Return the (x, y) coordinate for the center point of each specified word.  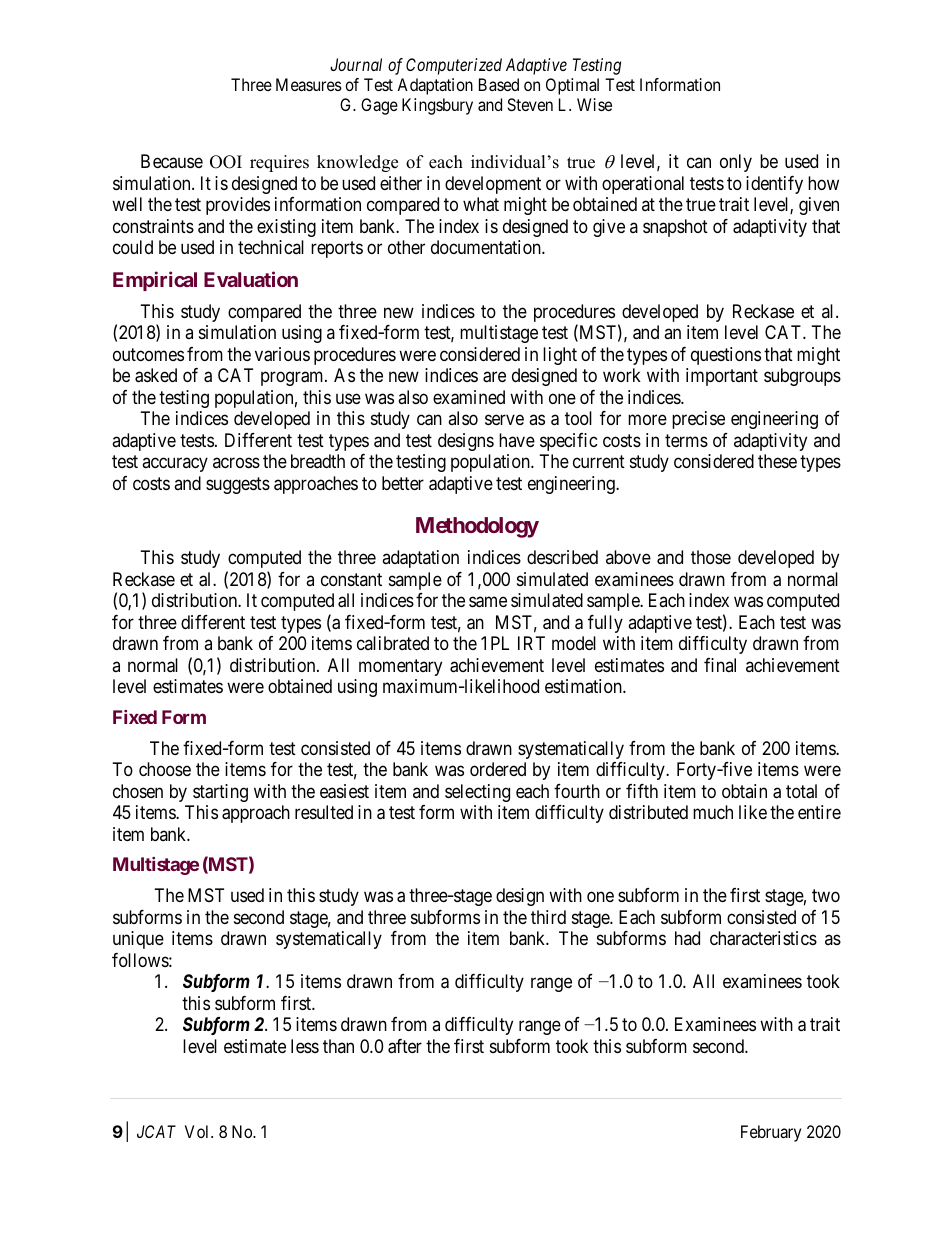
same (488, 602)
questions (726, 356)
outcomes (148, 354)
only (736, 163)
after (405, 1046)
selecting (477, 793)
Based (499, 84)
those (711, 557)
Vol (198, 1131)
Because (172, 161)
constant (351, 579)
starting (220, 793)
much (713, 812)
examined (469, 397)
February (771, 1133)
